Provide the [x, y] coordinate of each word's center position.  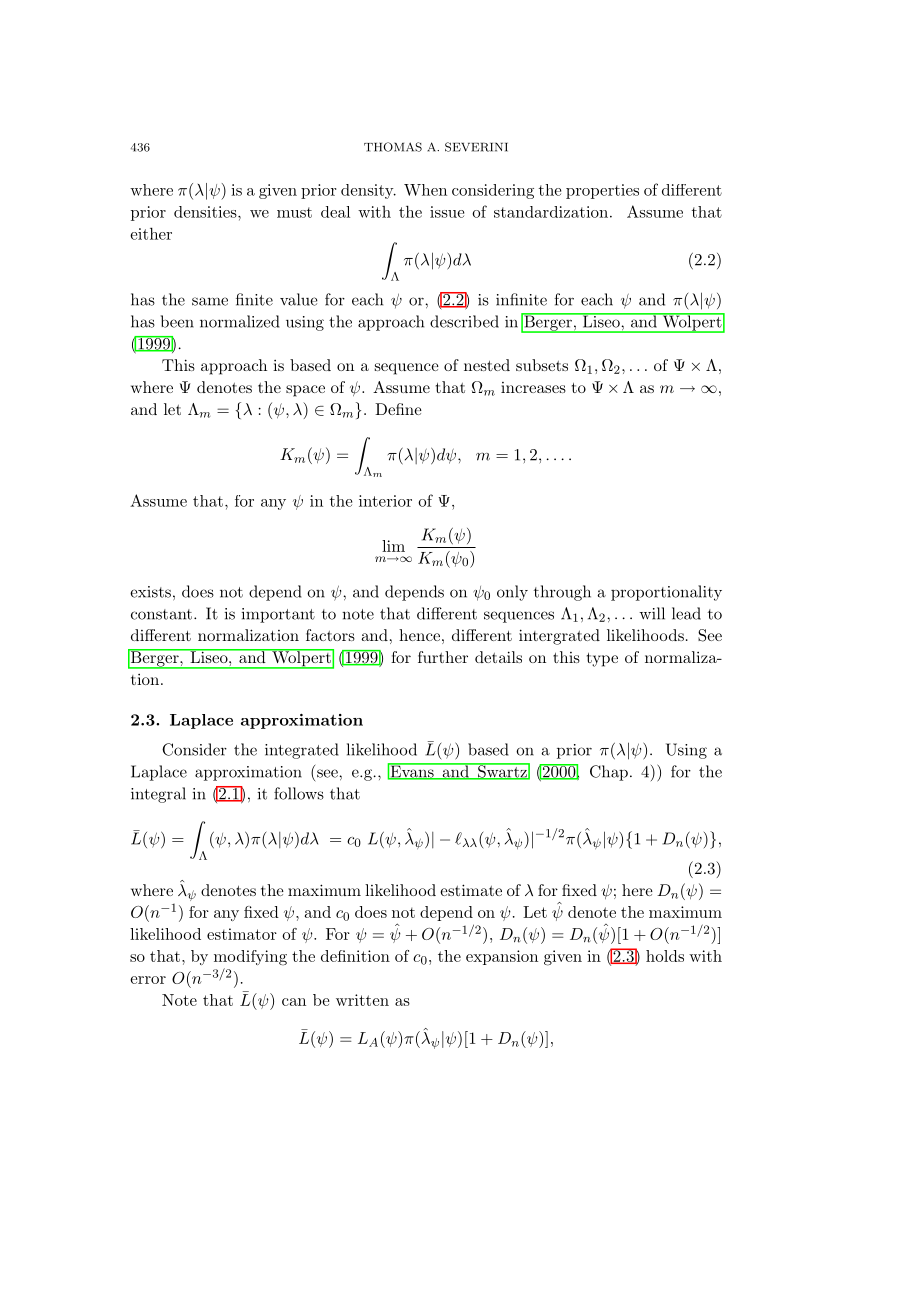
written [362, 1000]
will [652, 613]
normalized [240, 321]
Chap [609, 773]
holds [665, 956]
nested [487, 365]
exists [150, 592]
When [425, 190]
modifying [250, 958]
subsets [542, 365]
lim [393, 546]
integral [158, 795]
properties [602, 191]
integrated [302, 751]
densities [206, 212]
